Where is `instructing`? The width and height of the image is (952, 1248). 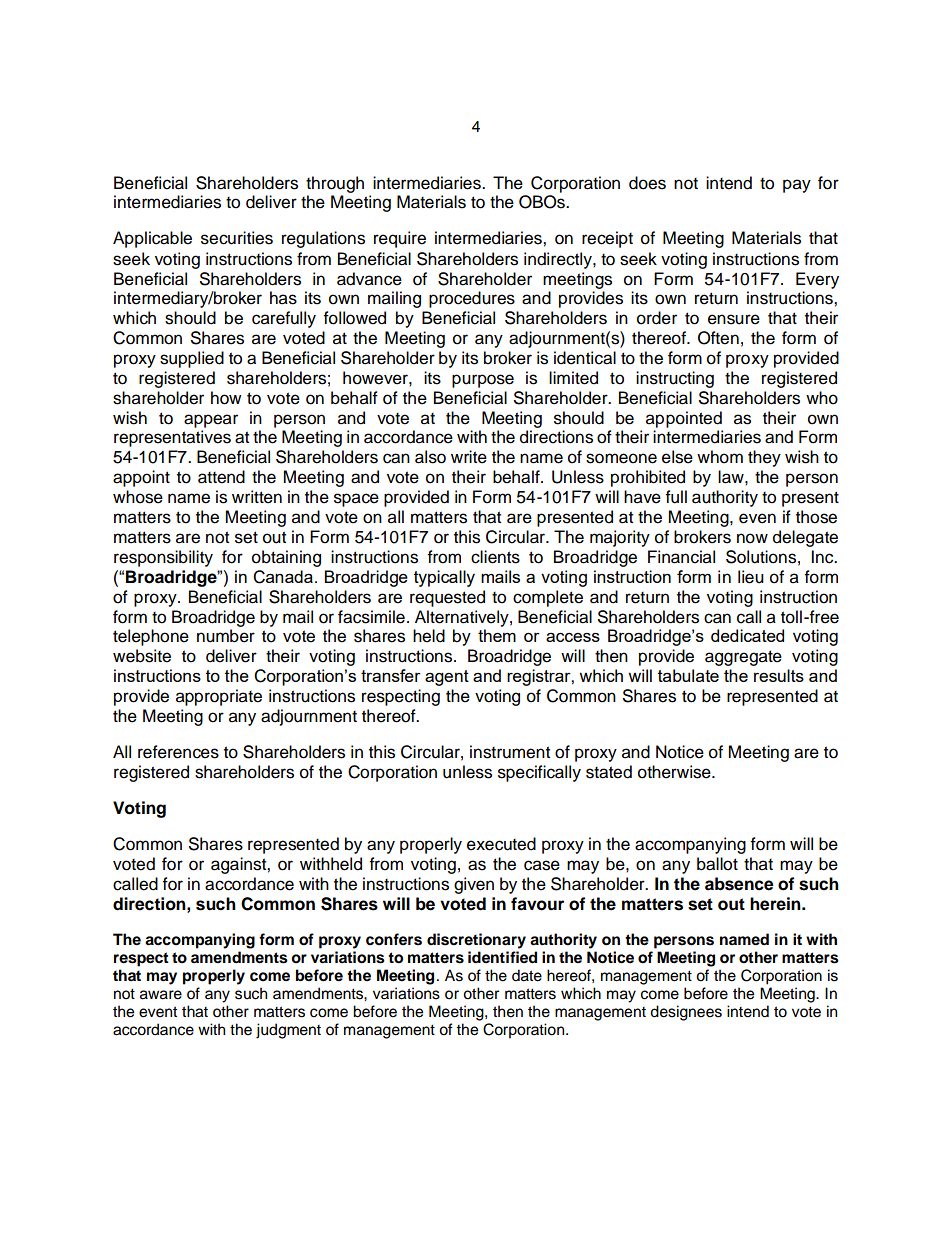 instructing is located at coordinates (675, 379).
